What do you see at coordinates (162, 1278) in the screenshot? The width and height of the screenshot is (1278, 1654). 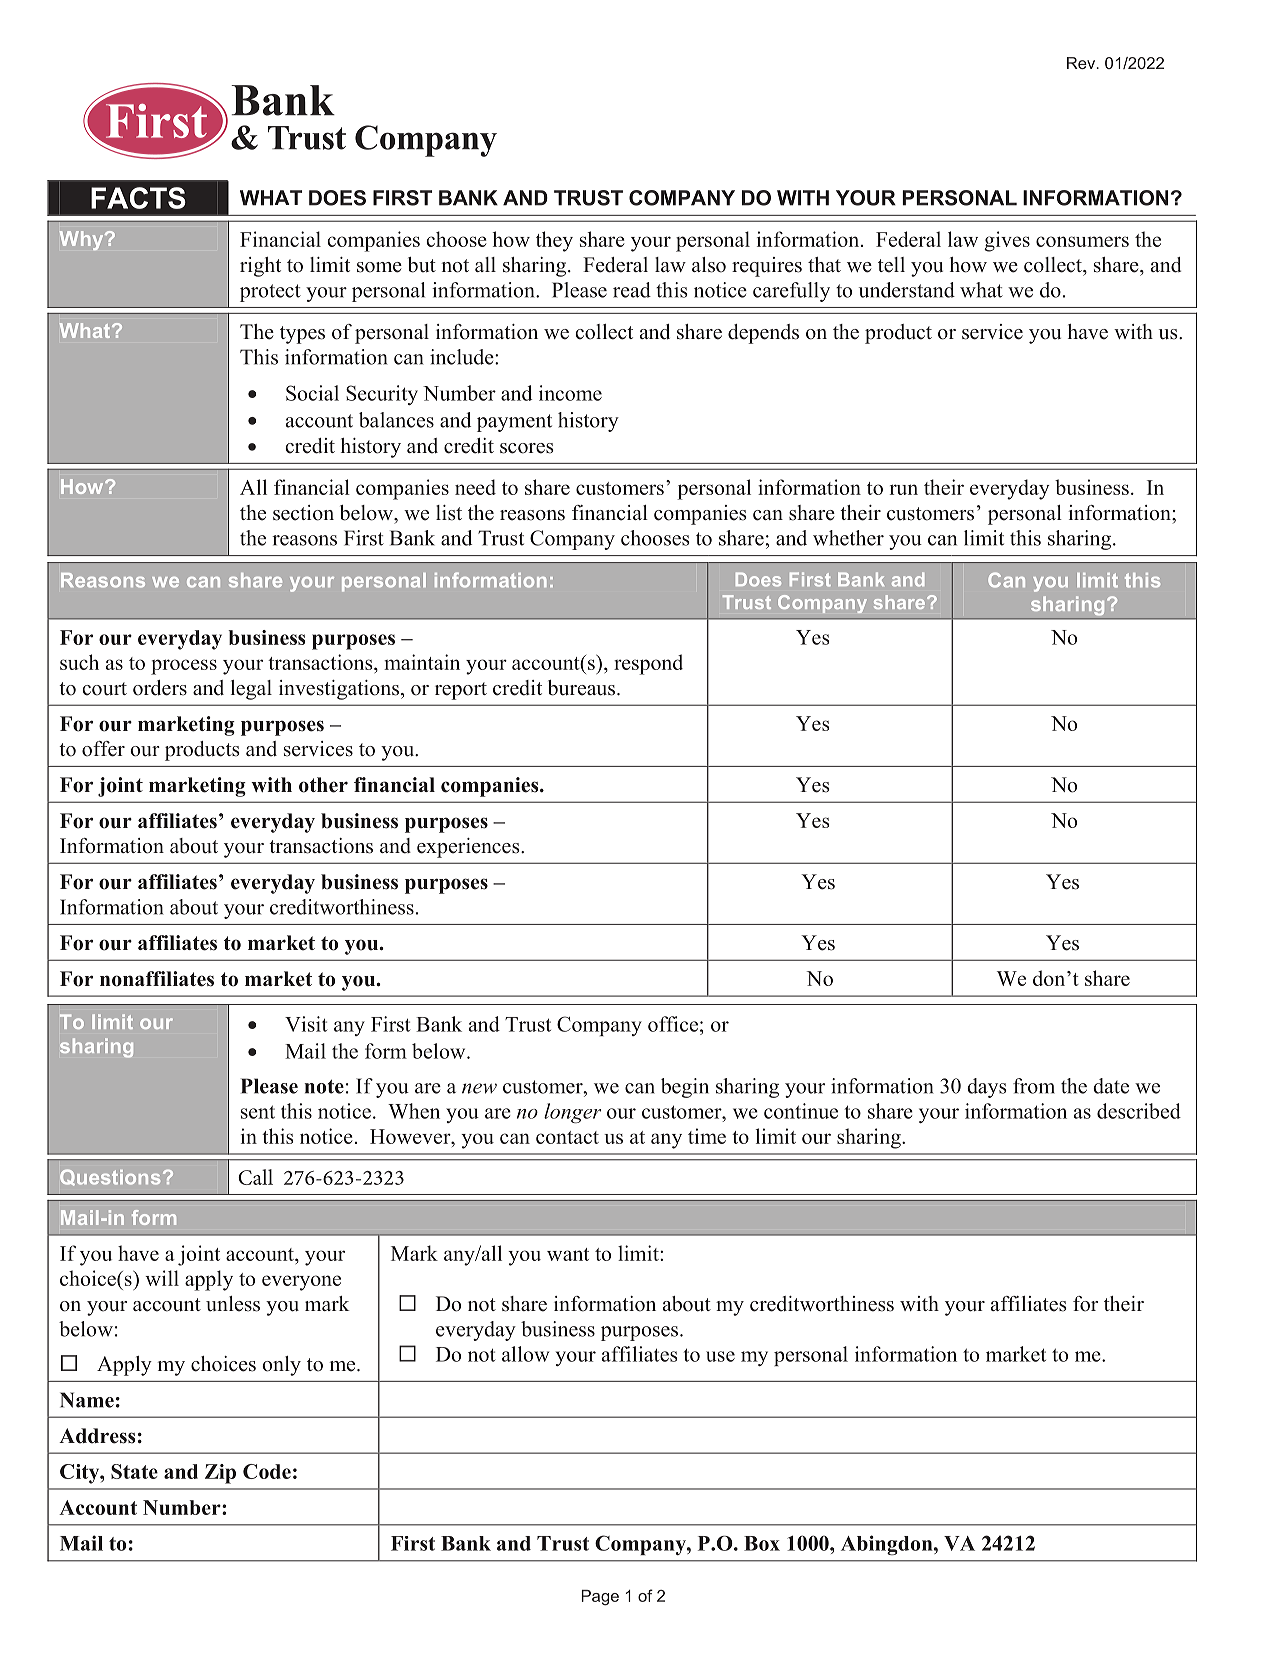 I see `will` at bounding box center [162, 1278].
